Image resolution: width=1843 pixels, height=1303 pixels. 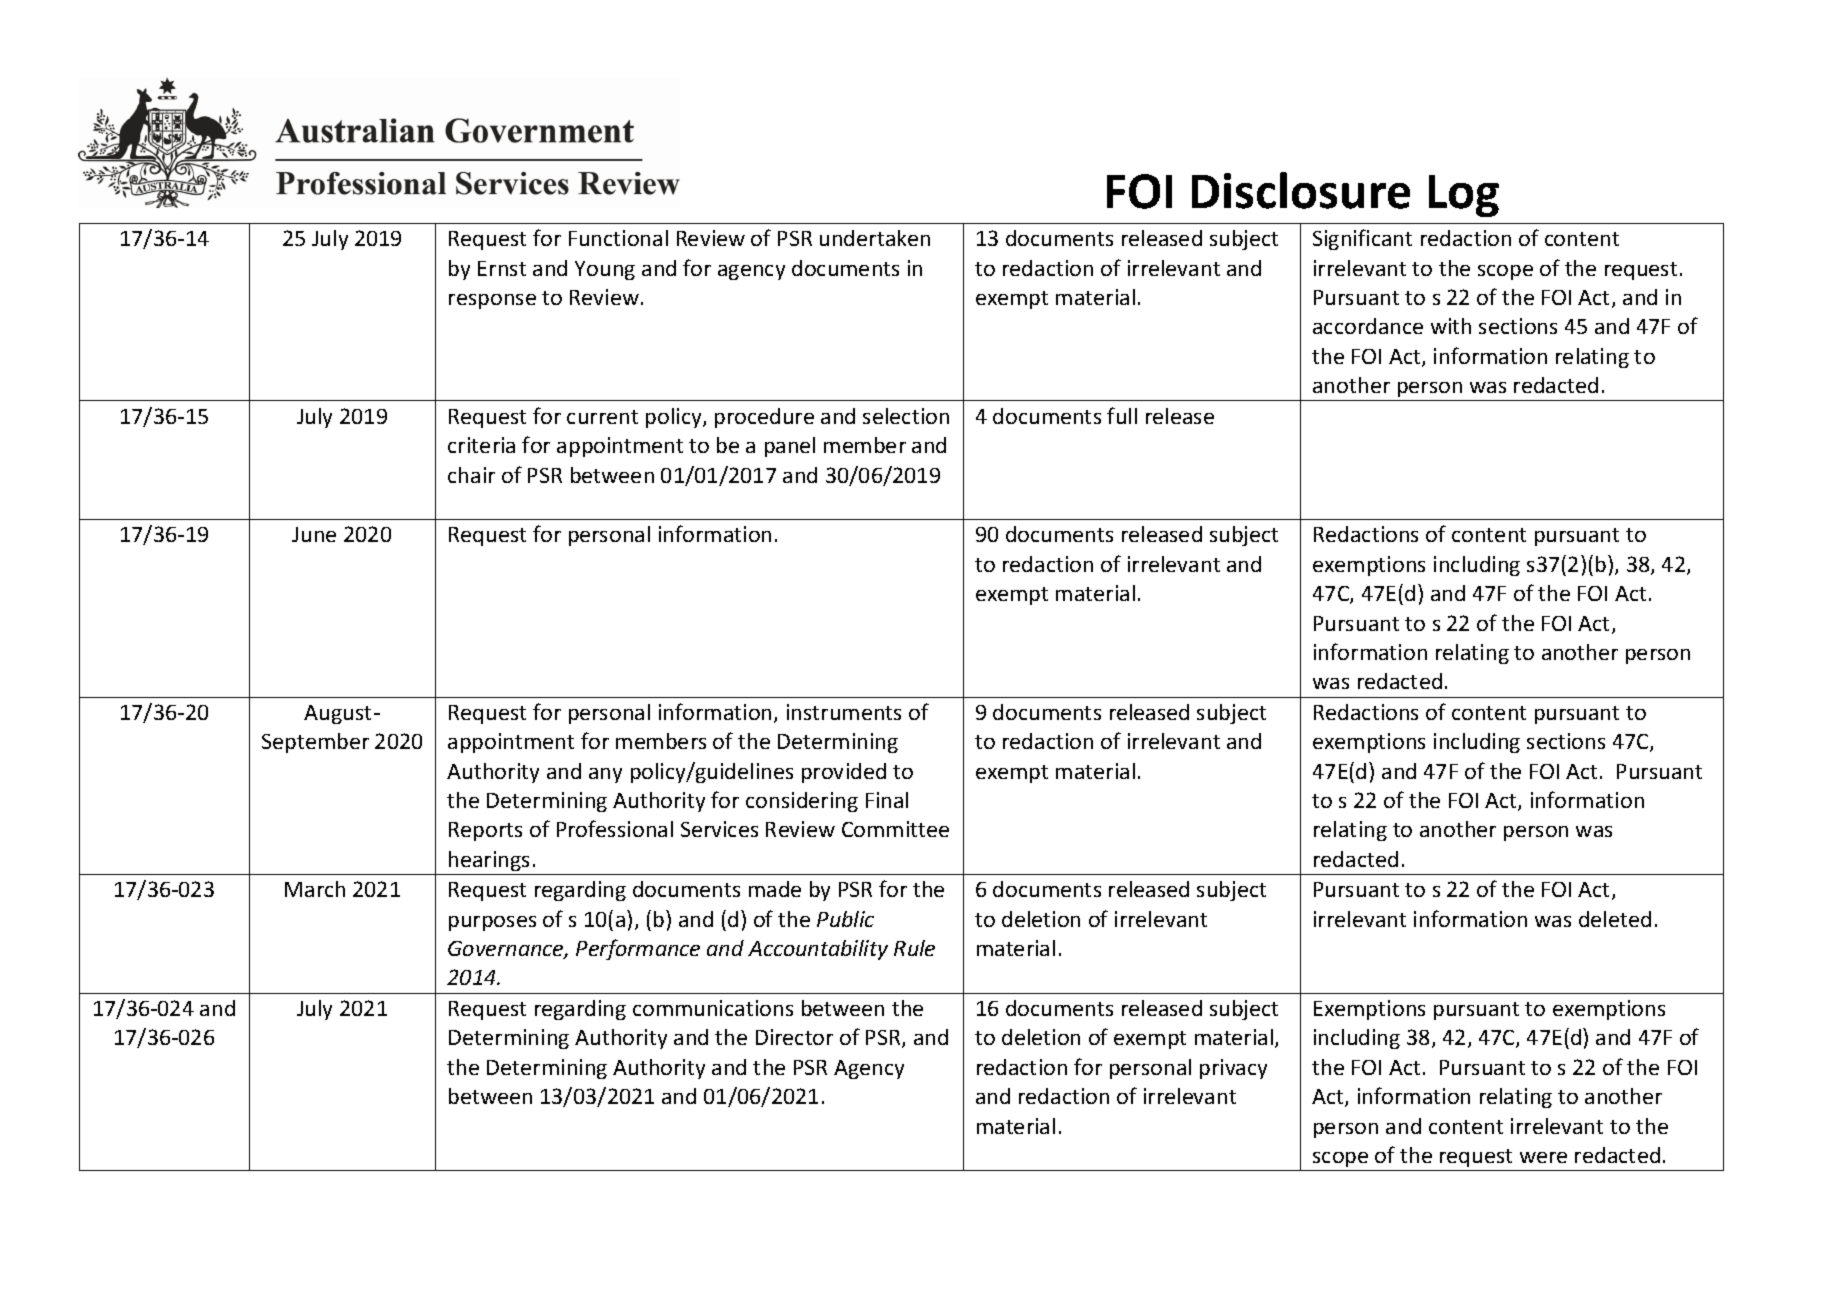 I want to click on Log, so click(x=1464, y=196).
